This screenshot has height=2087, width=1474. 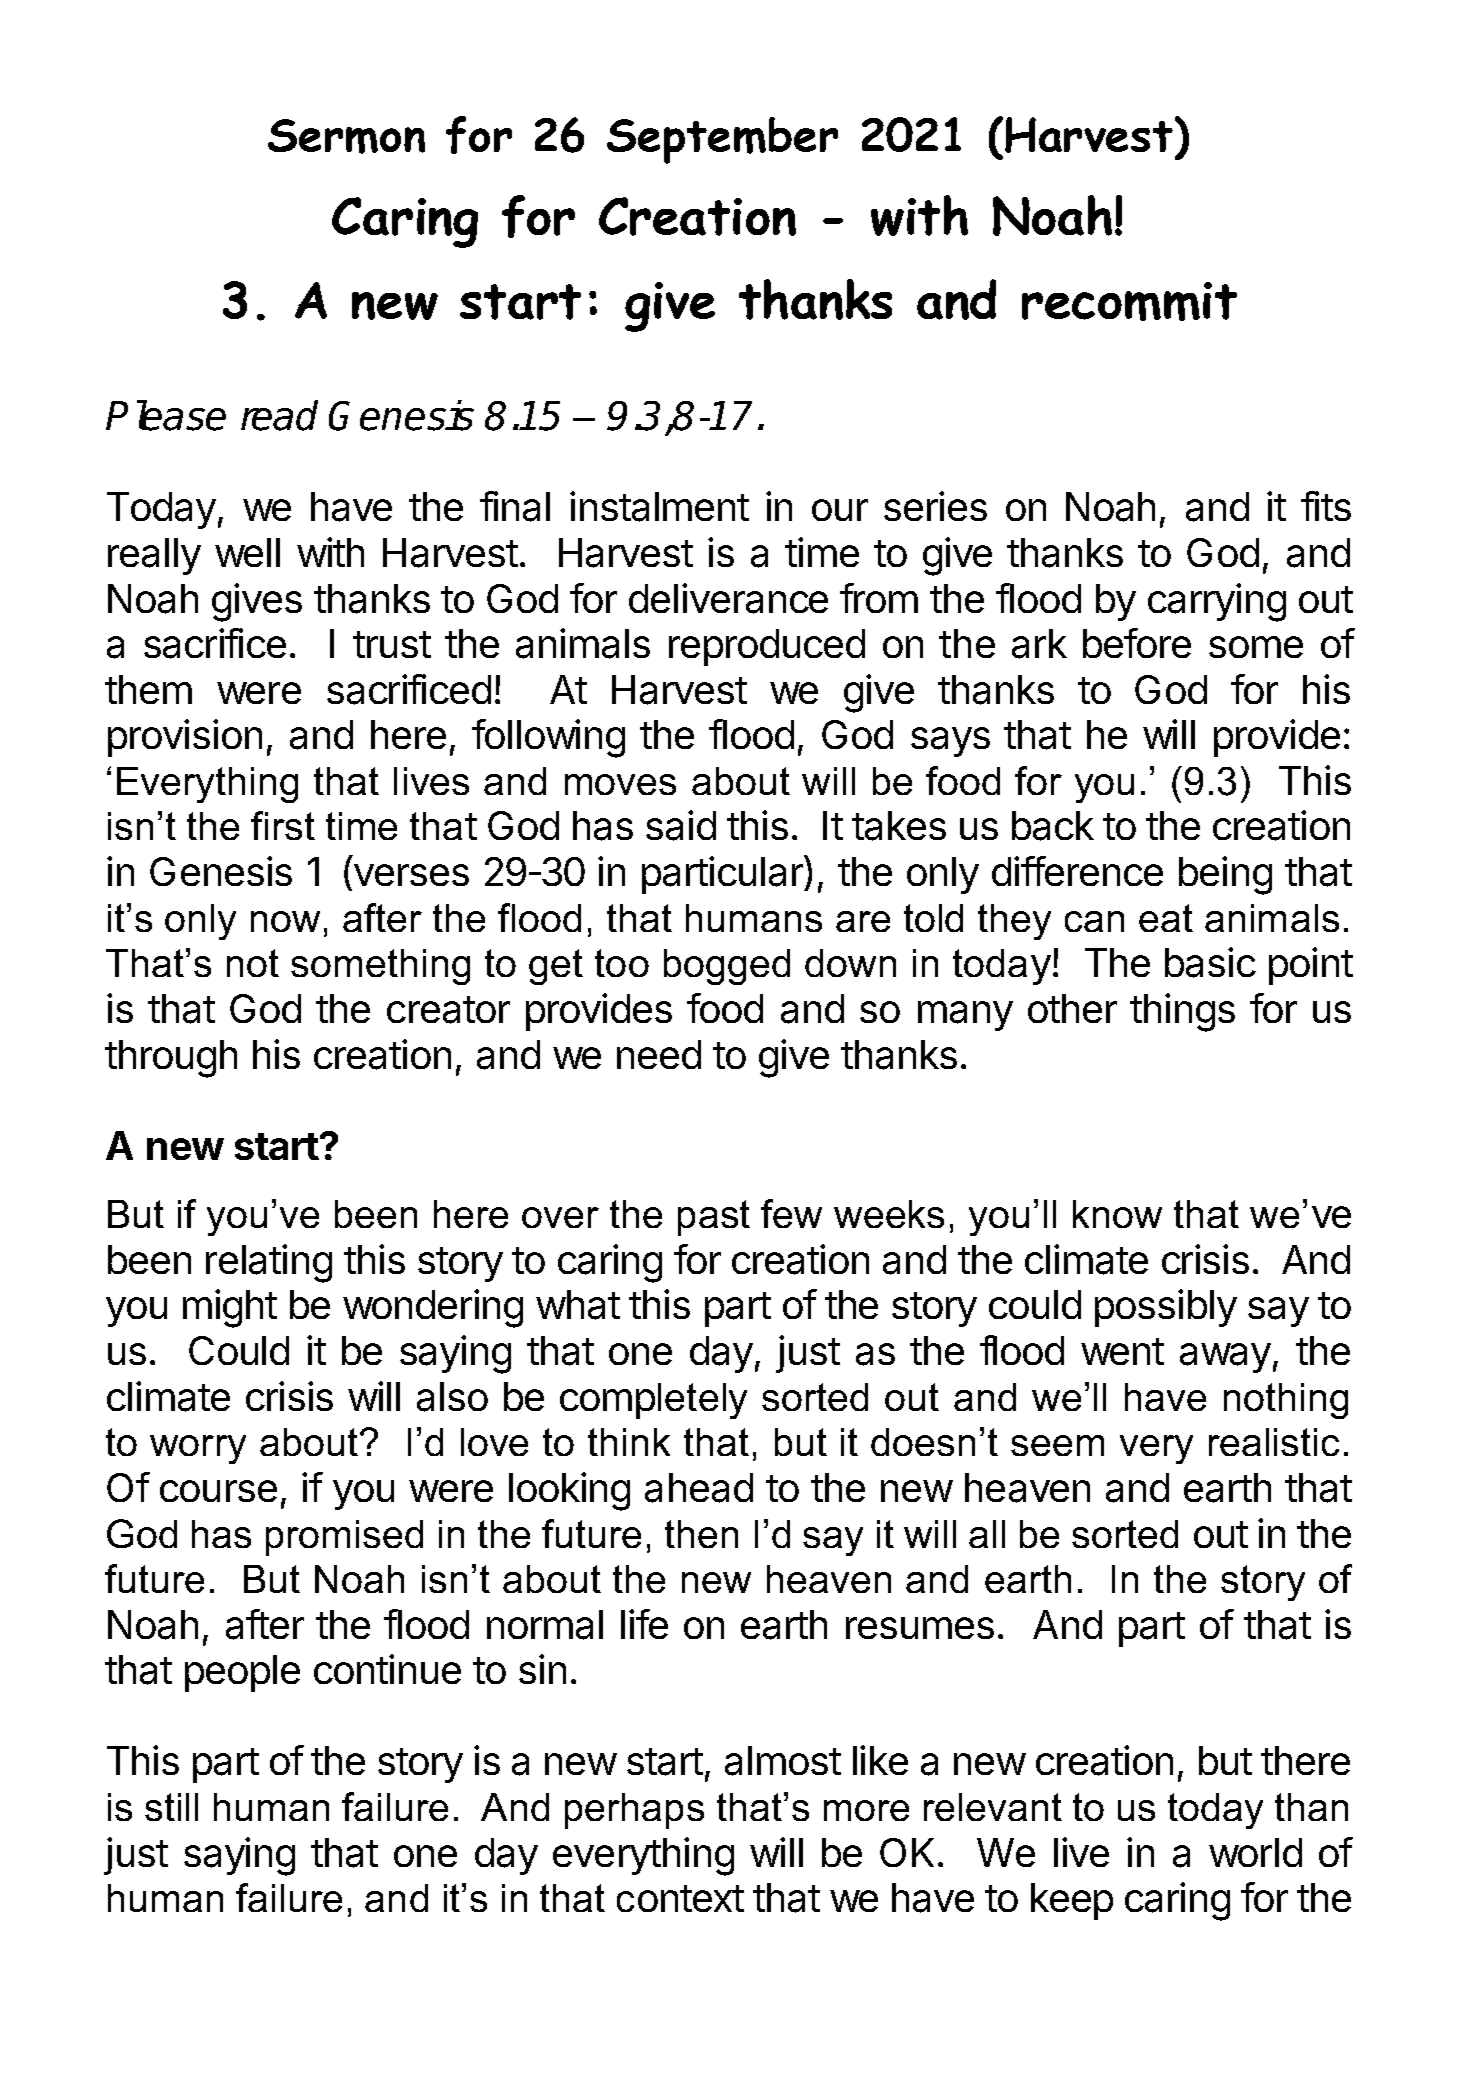 What do you see at coordinates (1137, 643) in the screenshot?
I see `before` at bounding box center [1137, 643].
